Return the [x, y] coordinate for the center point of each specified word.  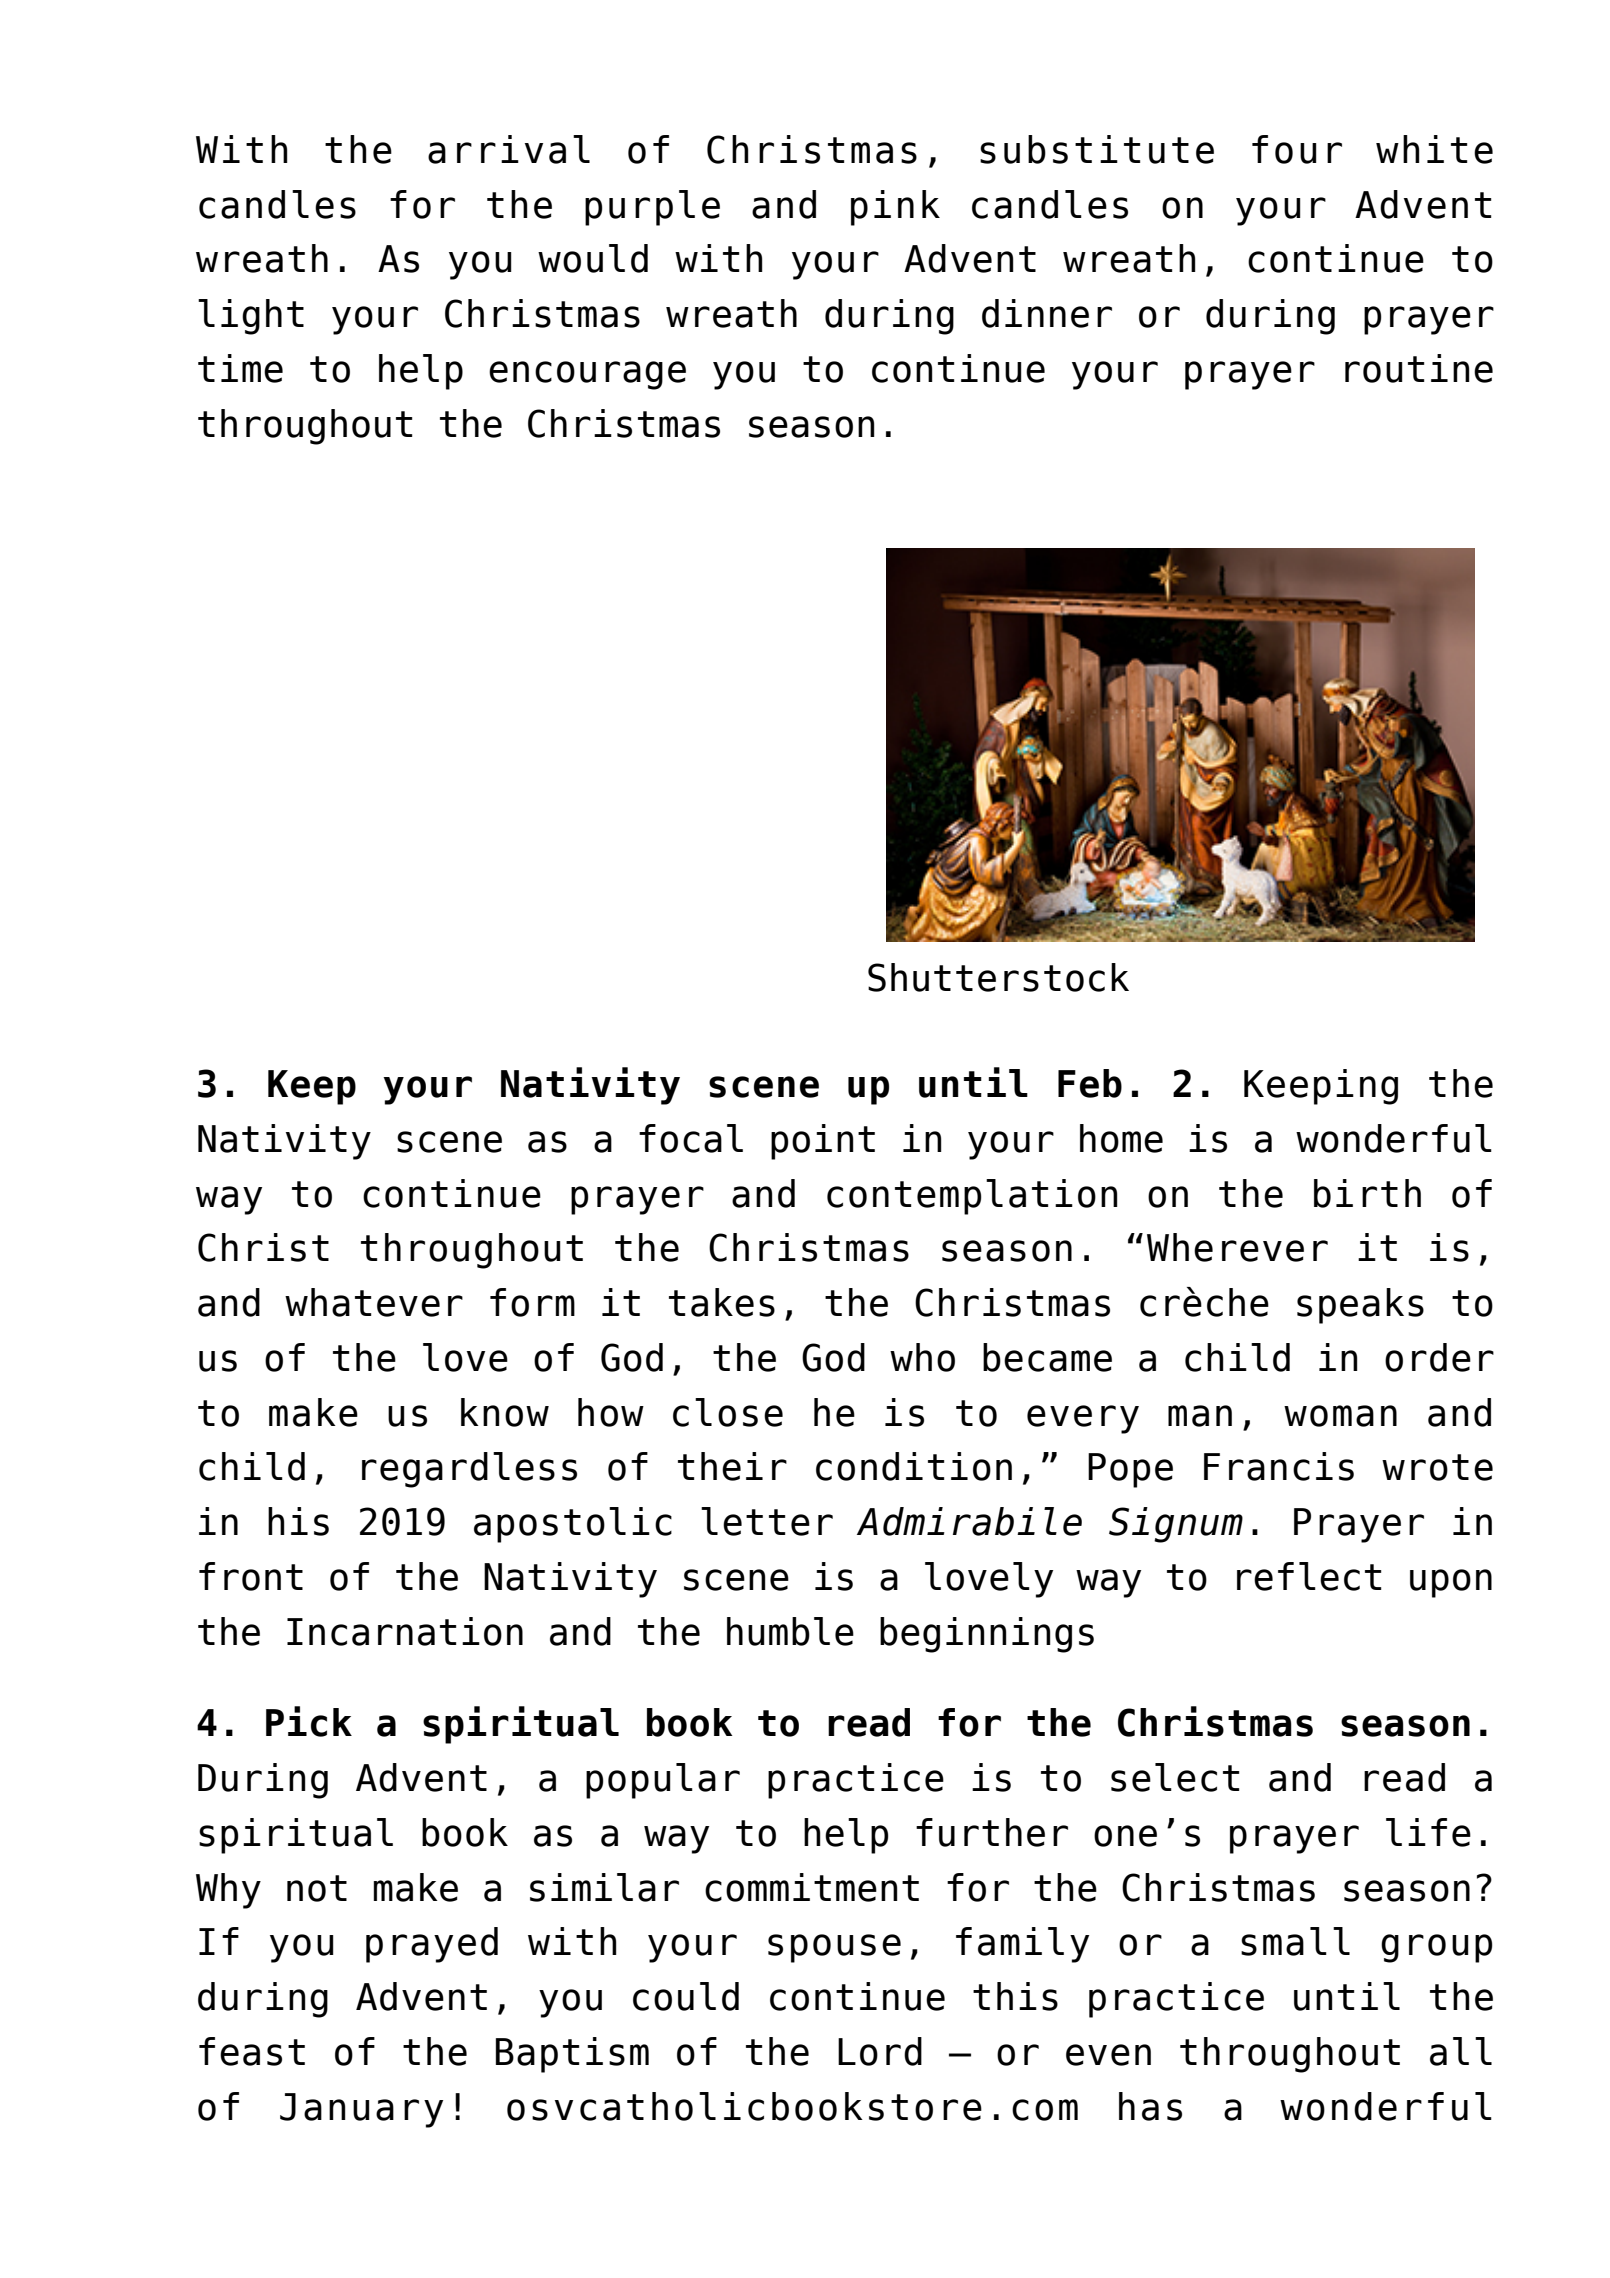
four [1297, 149]
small [1295, 1941]
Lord [880, 2051]
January [361, 2110]
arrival [509, 149]
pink [895, 208]
